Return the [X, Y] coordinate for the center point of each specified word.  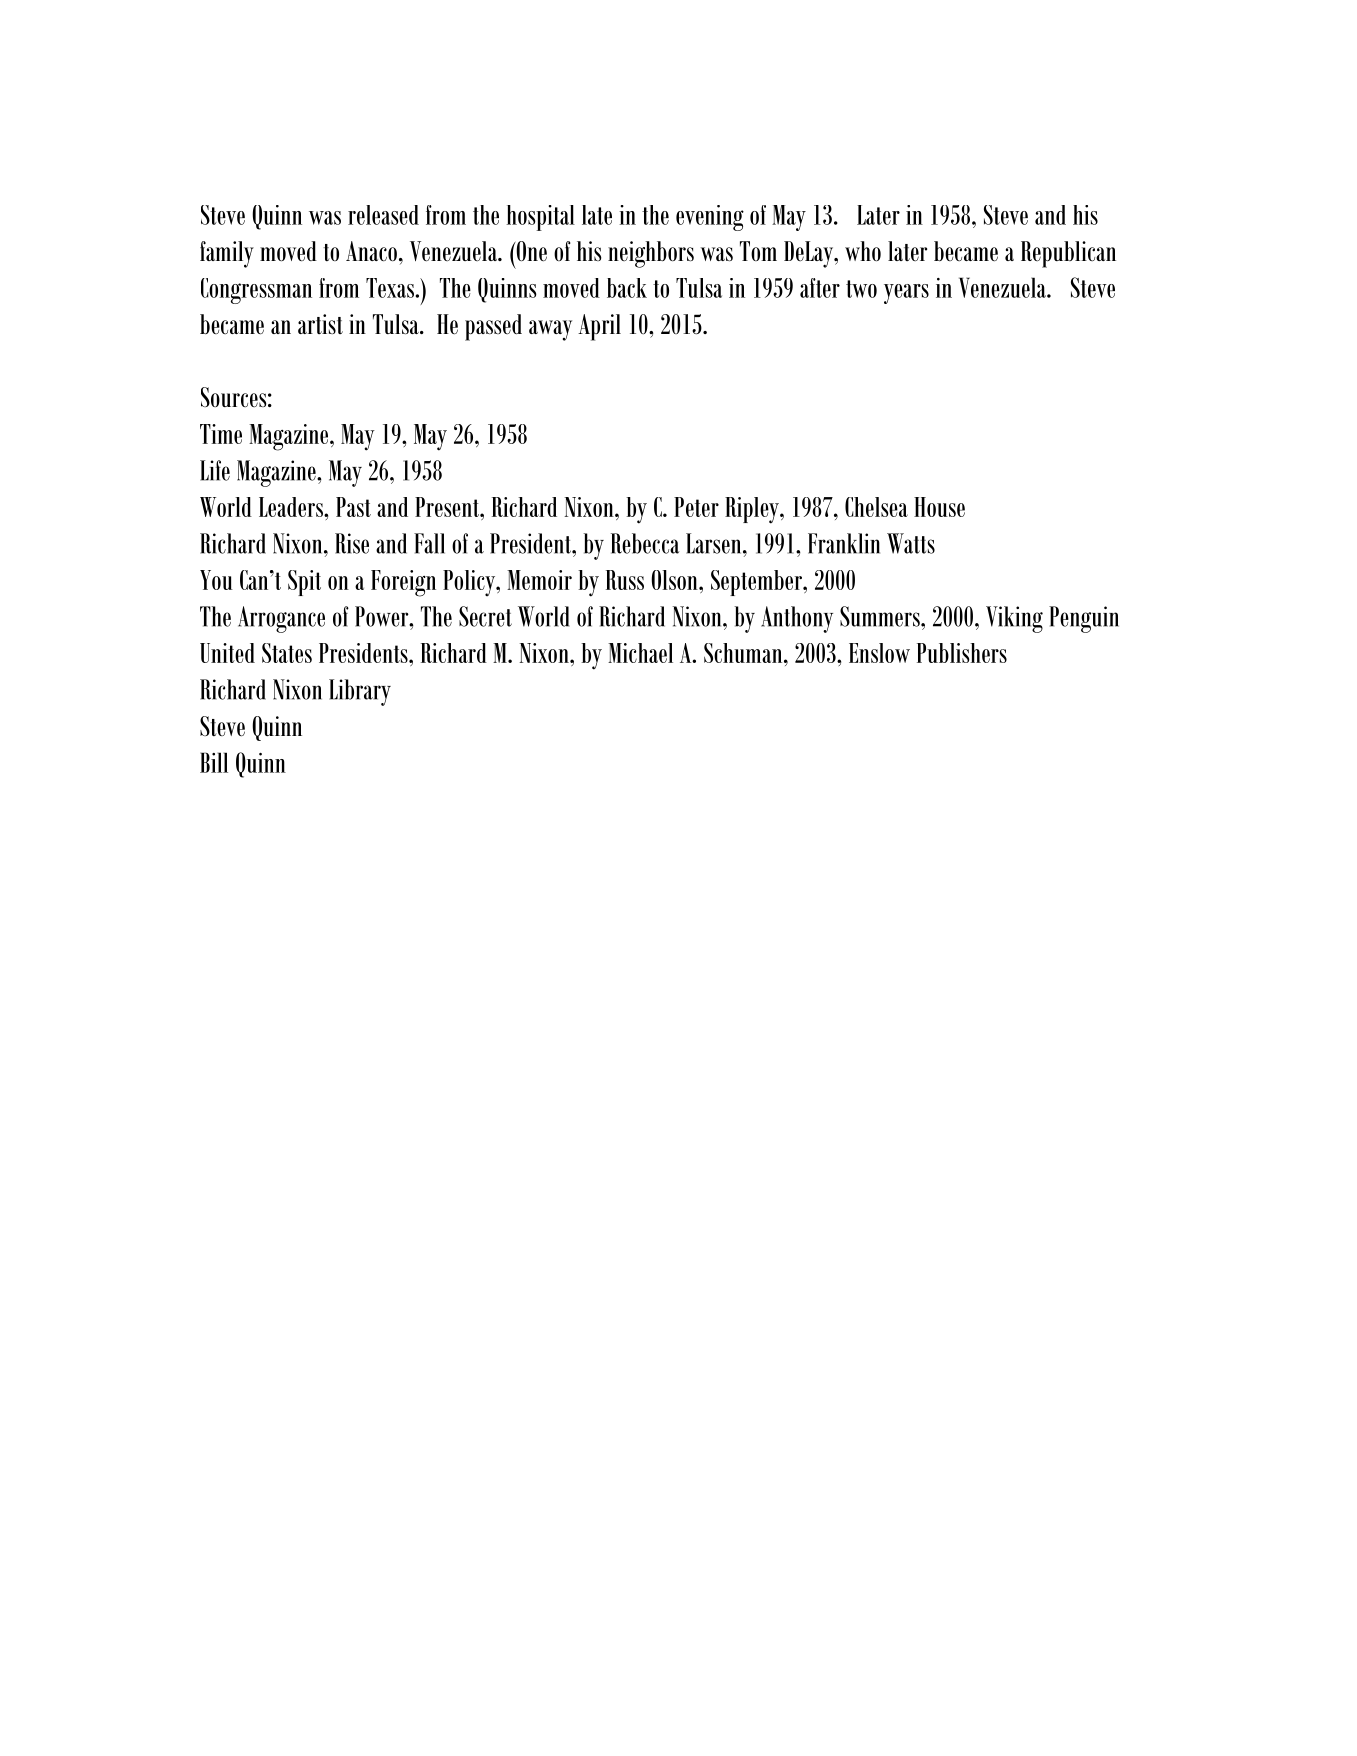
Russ [625, 580]
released [383, 215]
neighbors [651, 254]
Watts [911, 543]
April [599, 327]
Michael [640, 653]
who [863, 251]
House [939, 507]
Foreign [403, 583]
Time [221, 434]
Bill [214, 762]
